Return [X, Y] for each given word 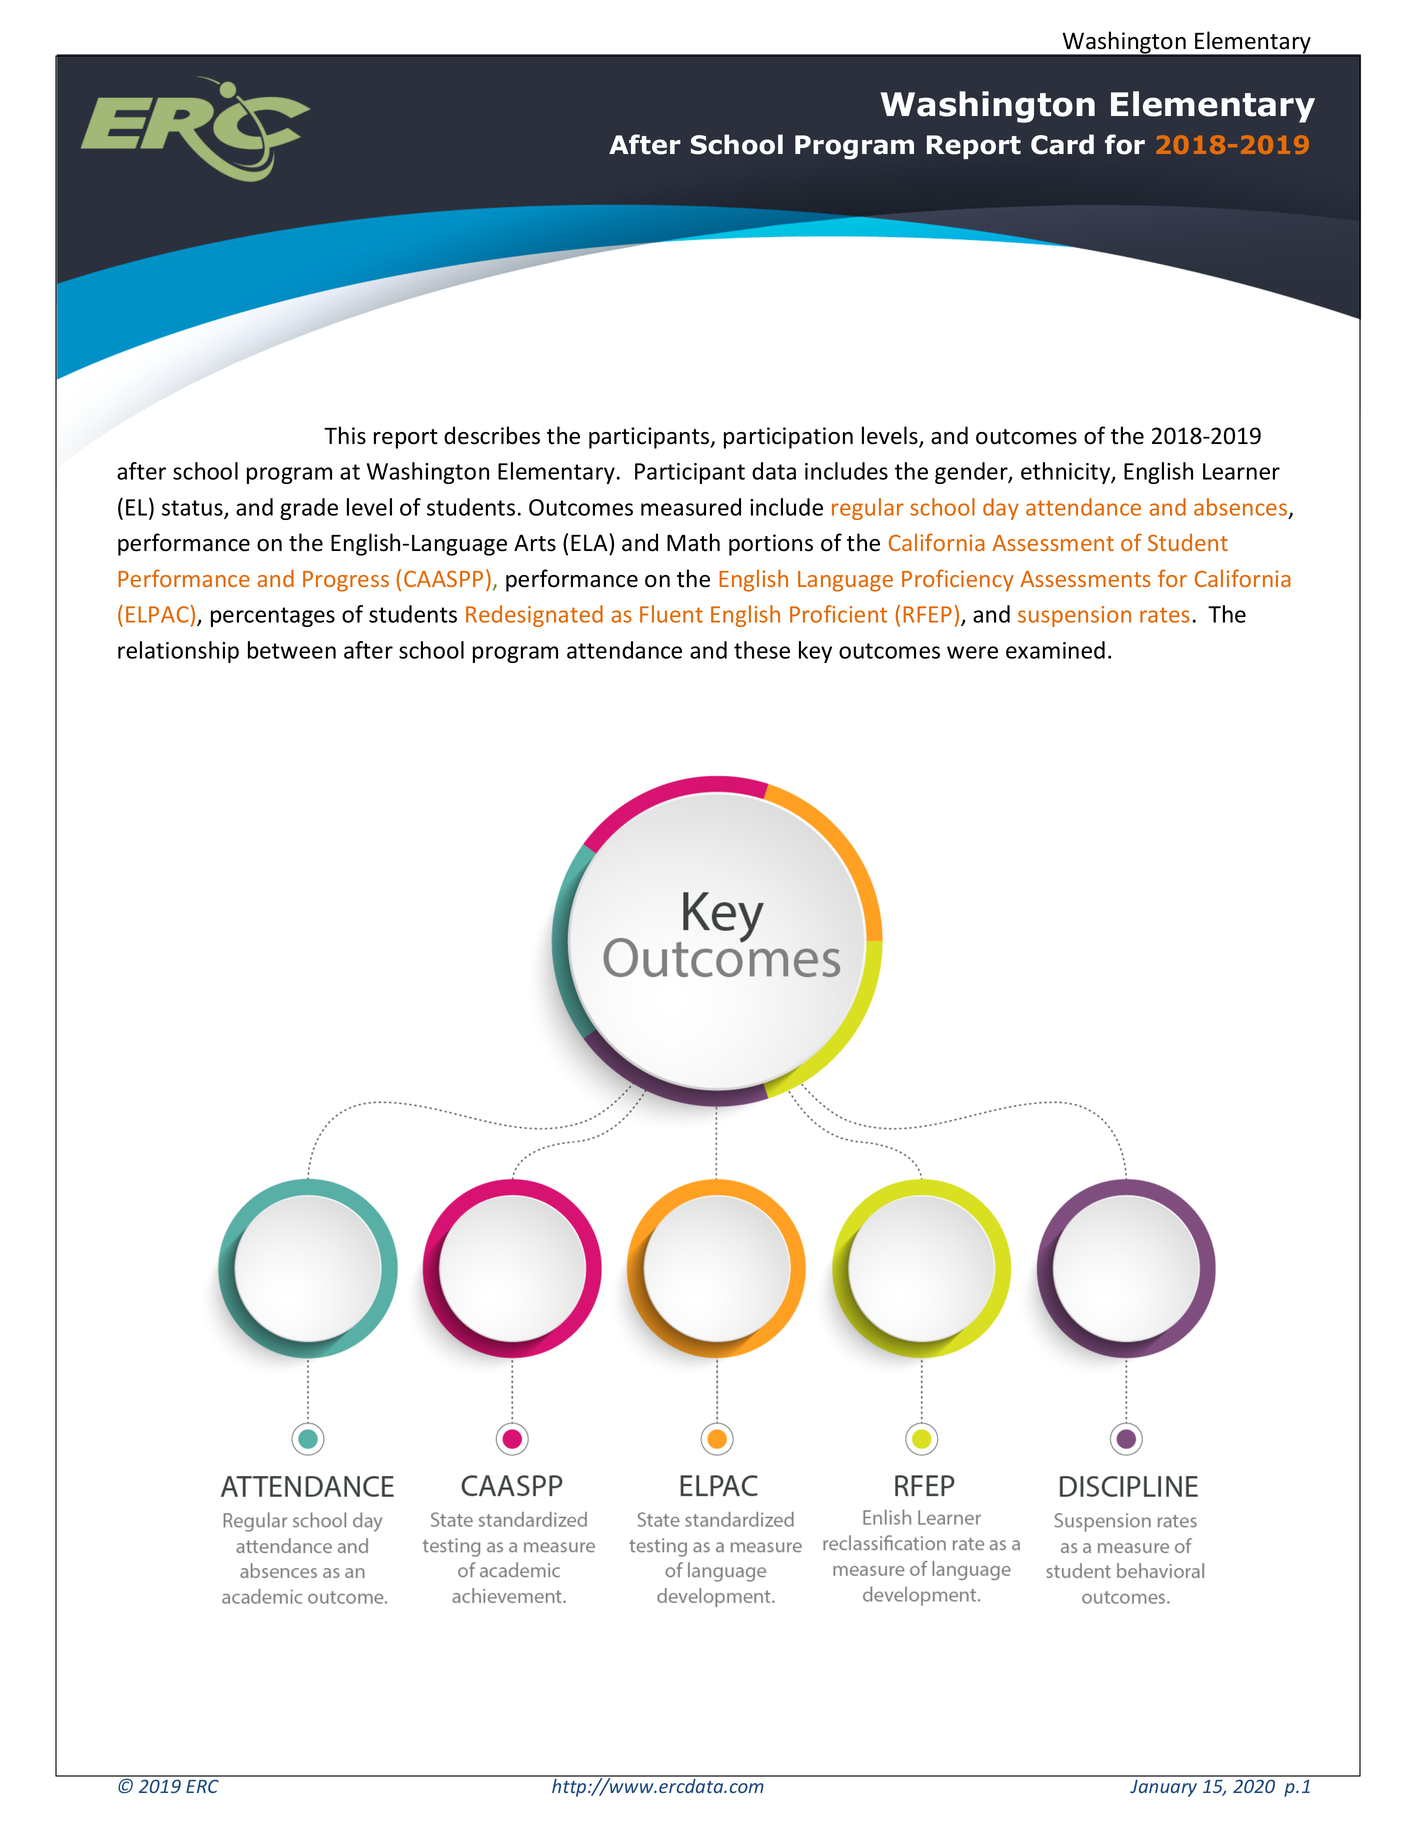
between [292, 650]
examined [1055, 650]
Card [1062, 144]
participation [788, 438]
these [762, 650]
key [815, 652]
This [345, 435]
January [1163, 1788]
